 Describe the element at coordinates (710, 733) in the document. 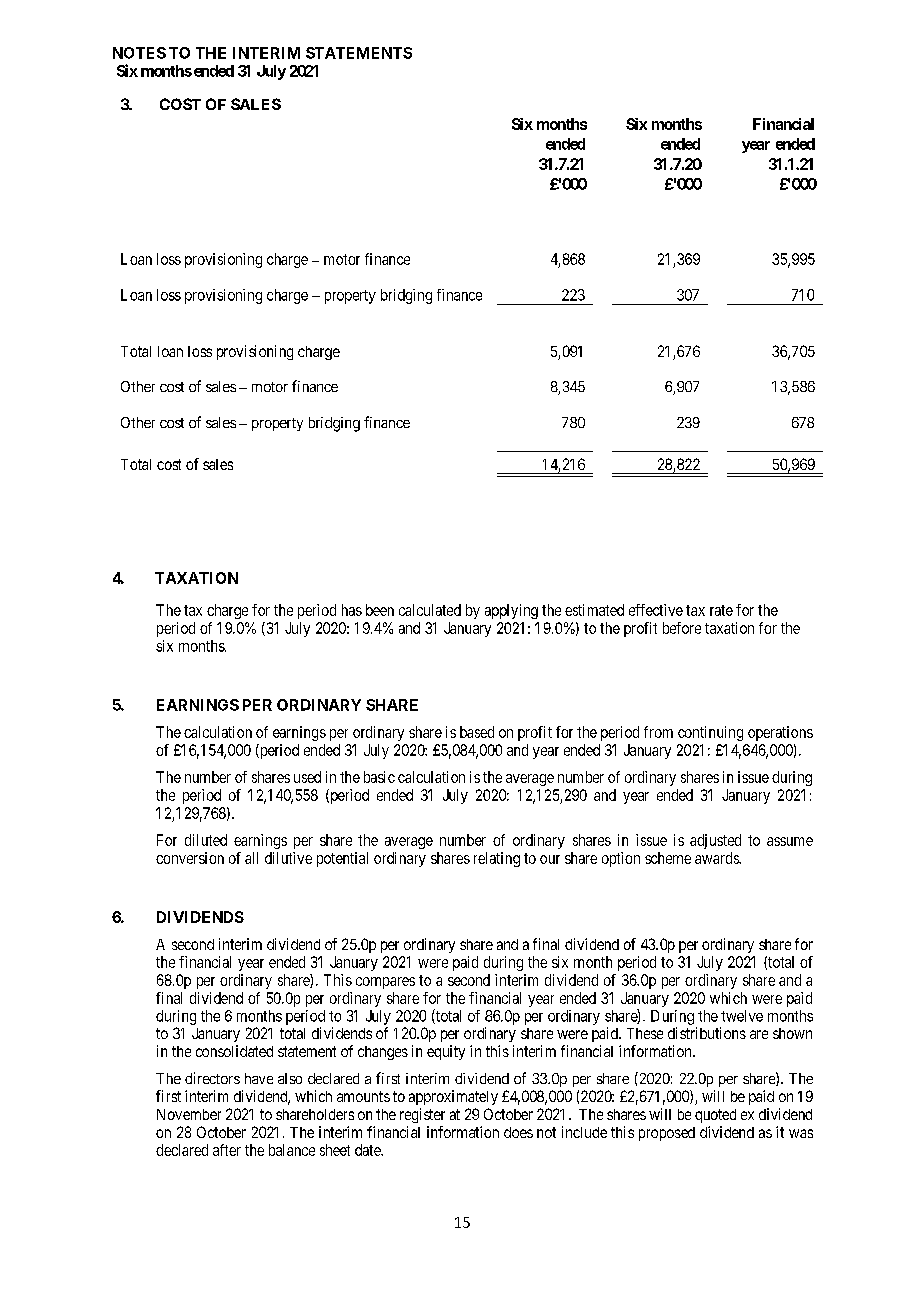

I see `continuing` at that location.
